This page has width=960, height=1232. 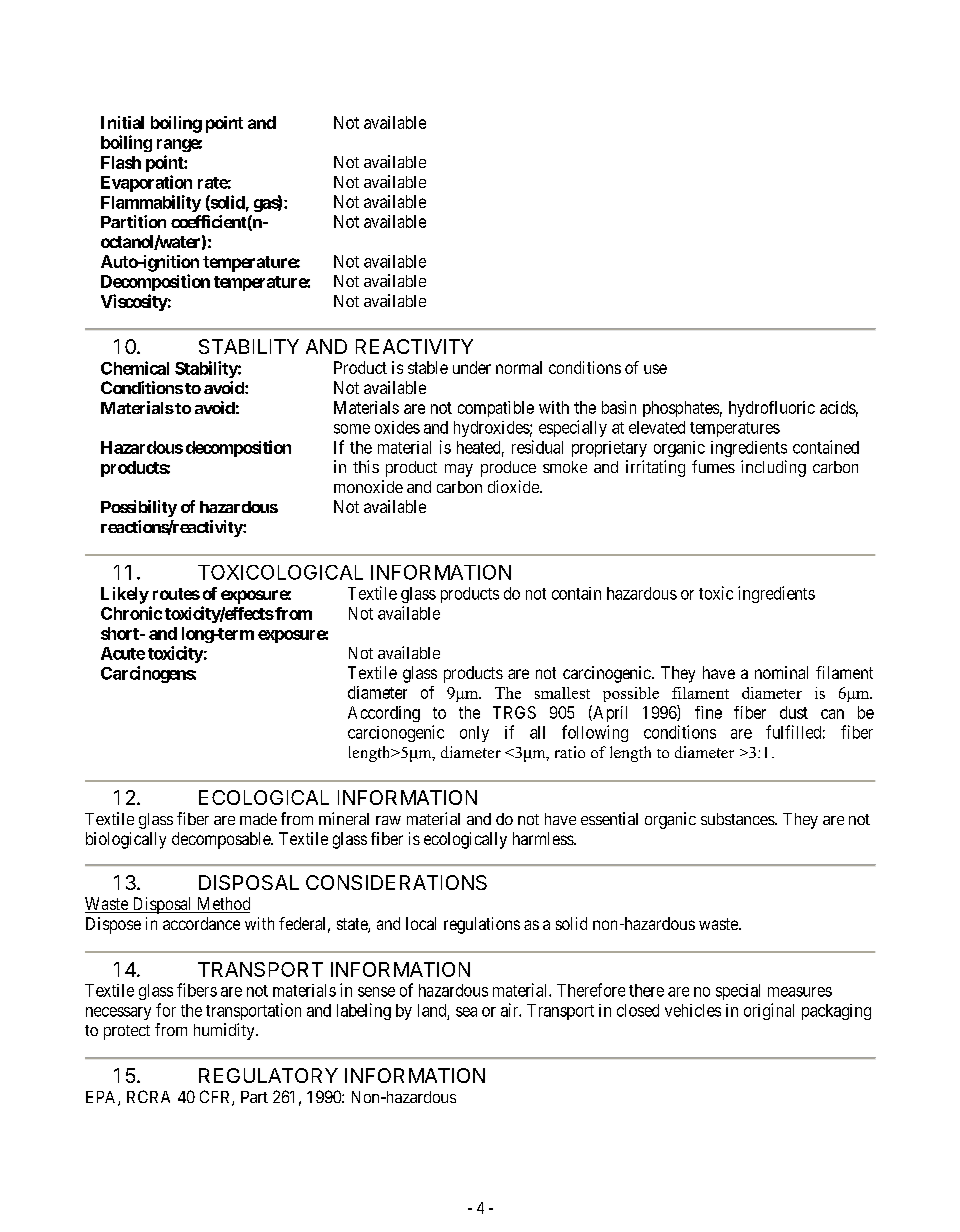 What do you see at coordinates (472, 367) in the page?
I see `under` at bounding box center [472, 367].
